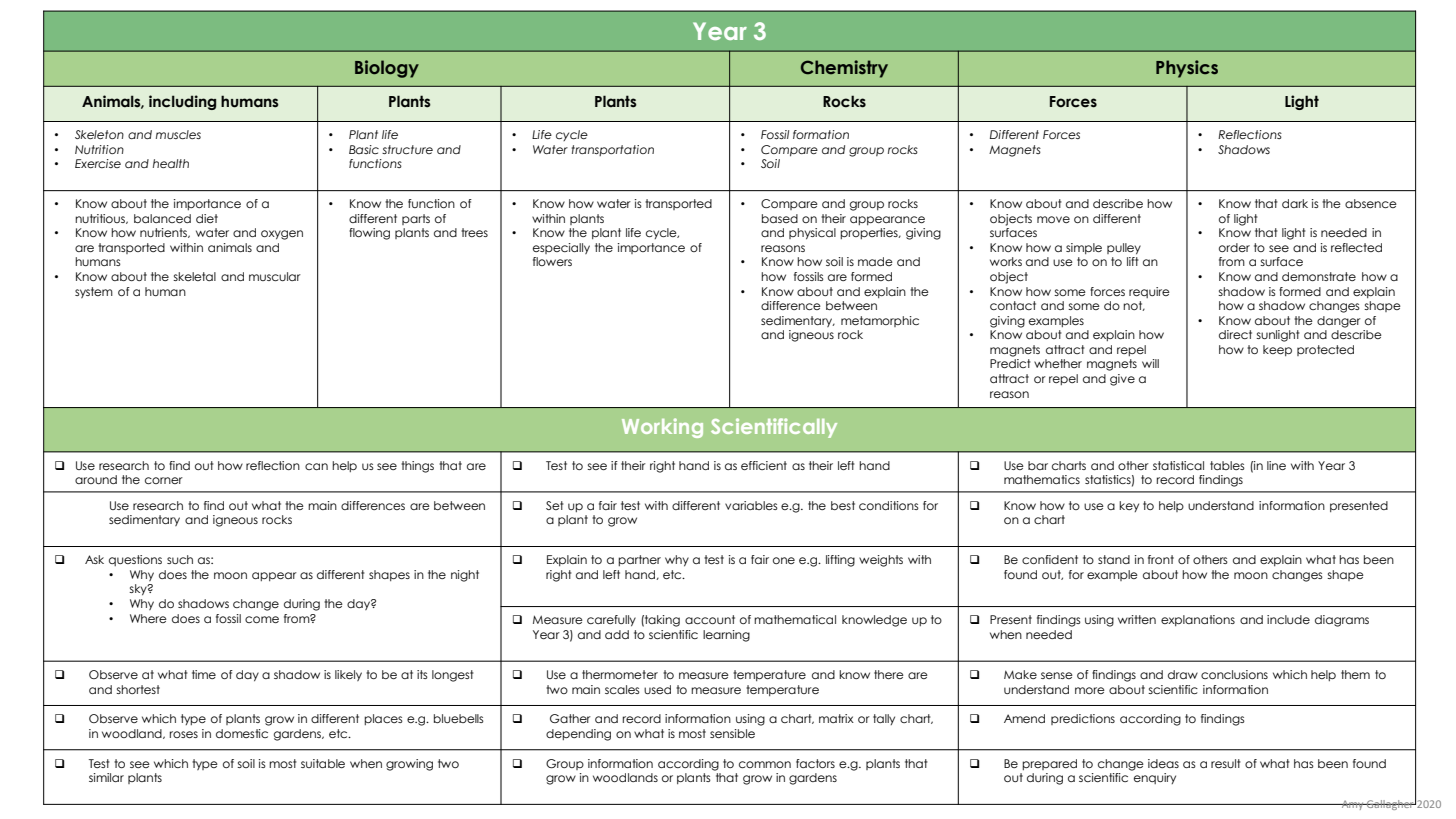  Describe the element at coordinates (1227, 465) in the image. I see `tables` at that location.
